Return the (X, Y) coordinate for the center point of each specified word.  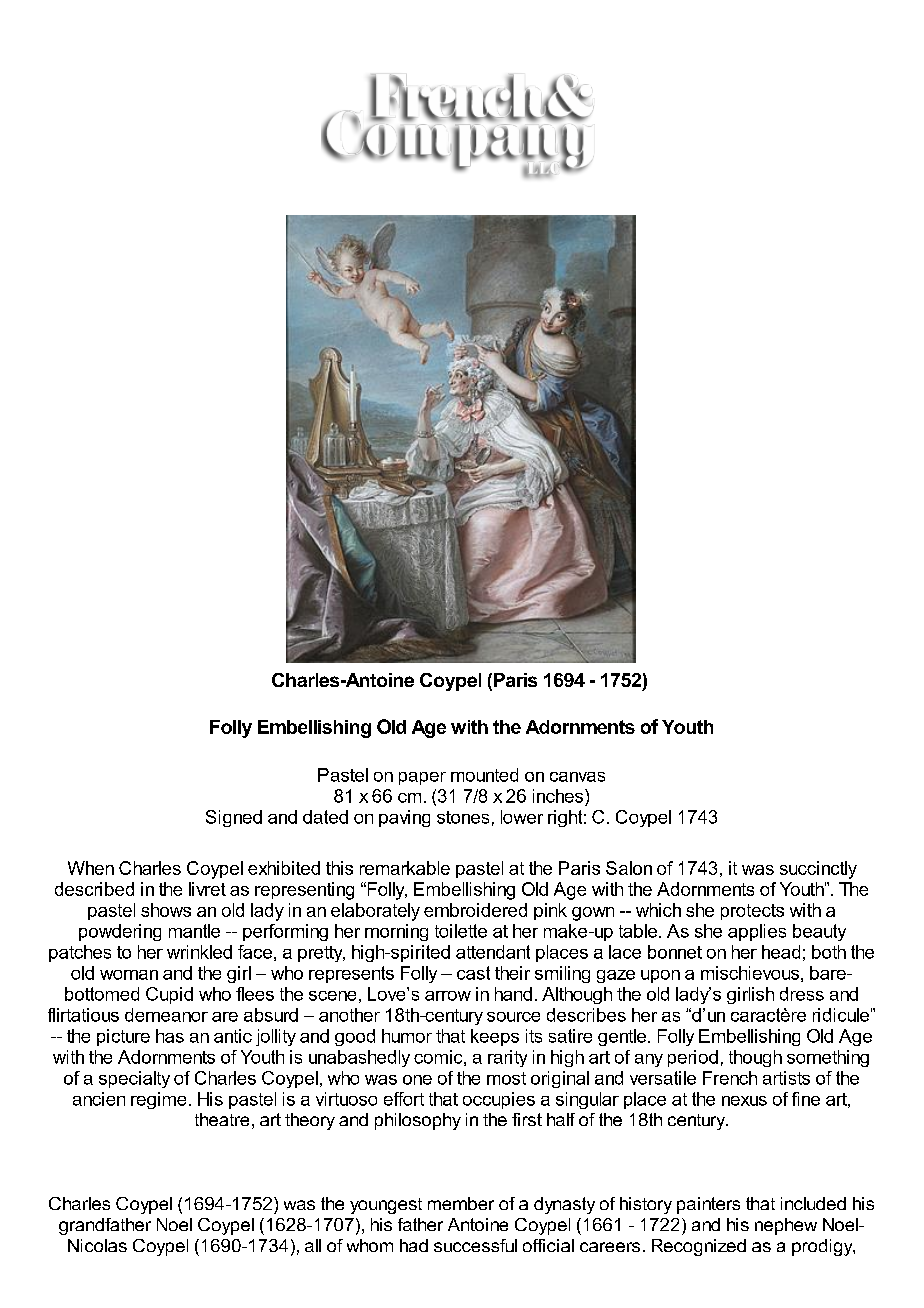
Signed (234, 818)
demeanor (166, 1015)
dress (802, 994)
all (313, 1245)
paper (422, 778)
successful (475, 1245)
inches (559, 796)
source (513, 1017)
